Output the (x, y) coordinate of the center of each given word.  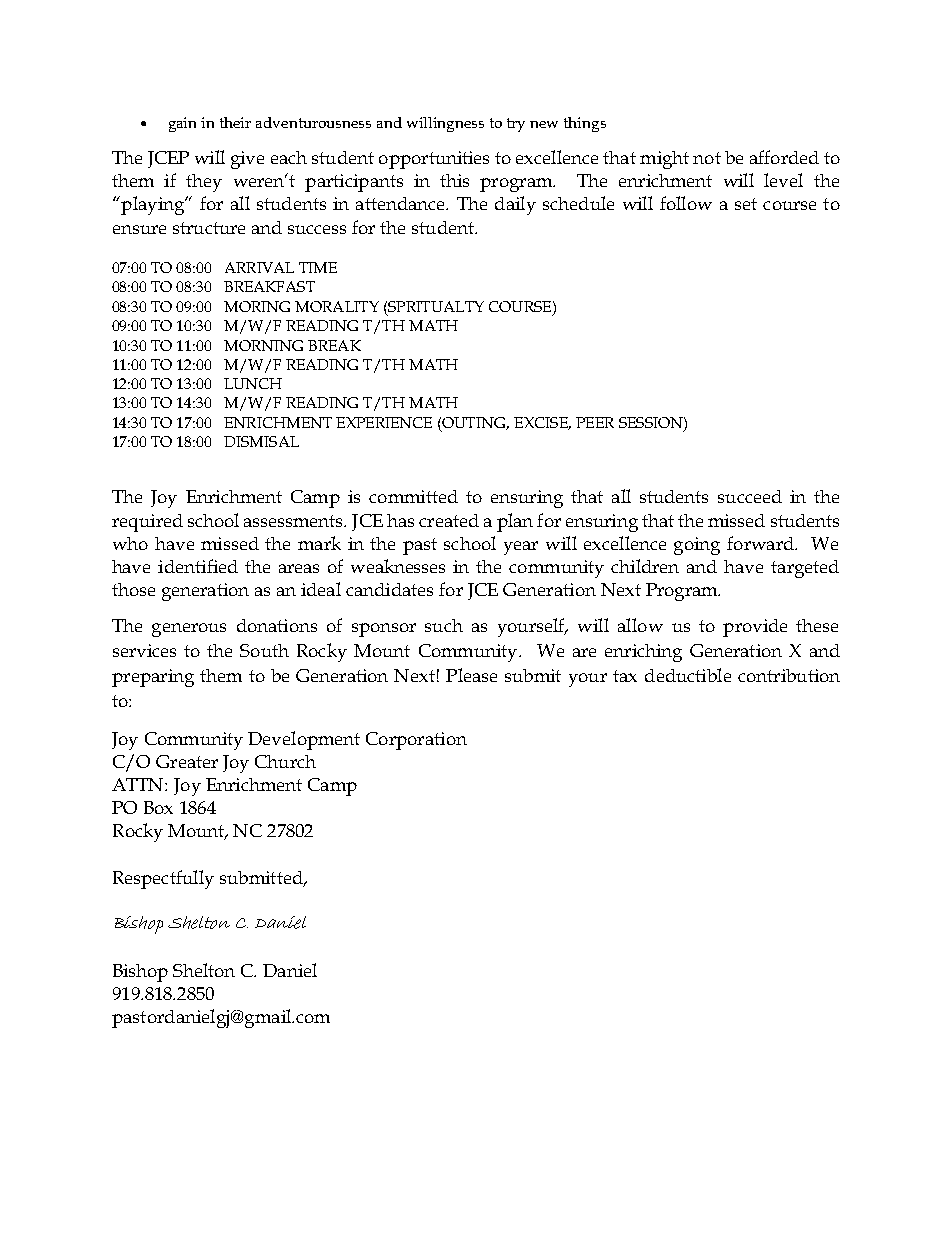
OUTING (475, 423)
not (707, 158)
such (444, 625)
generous (189, 630)
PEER (595, 422)
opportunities (434, 160)
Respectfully (163, 879)
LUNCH (253, 383)
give (247, 160)
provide (755, 628)
